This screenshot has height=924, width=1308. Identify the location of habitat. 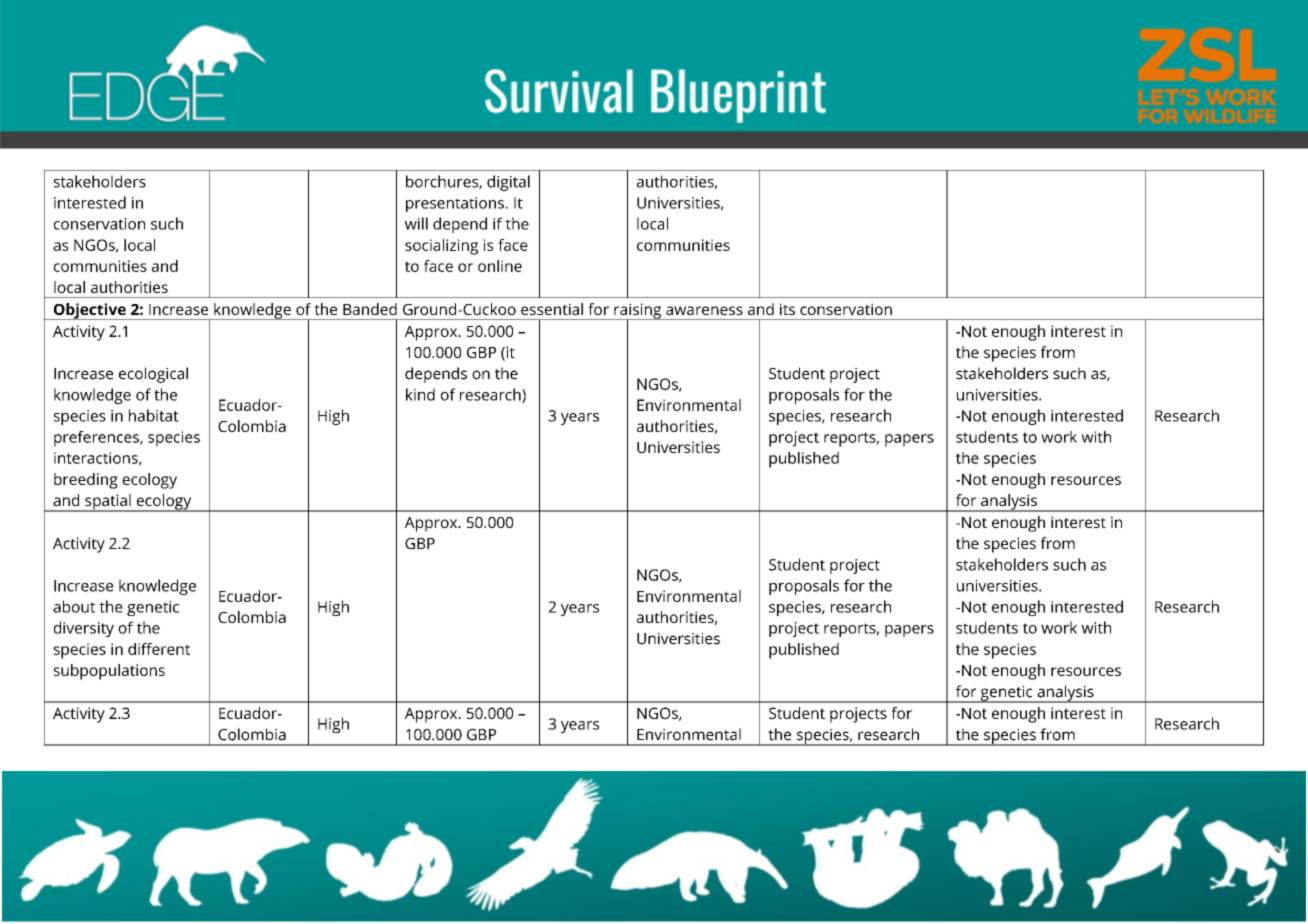
(154, 415).
